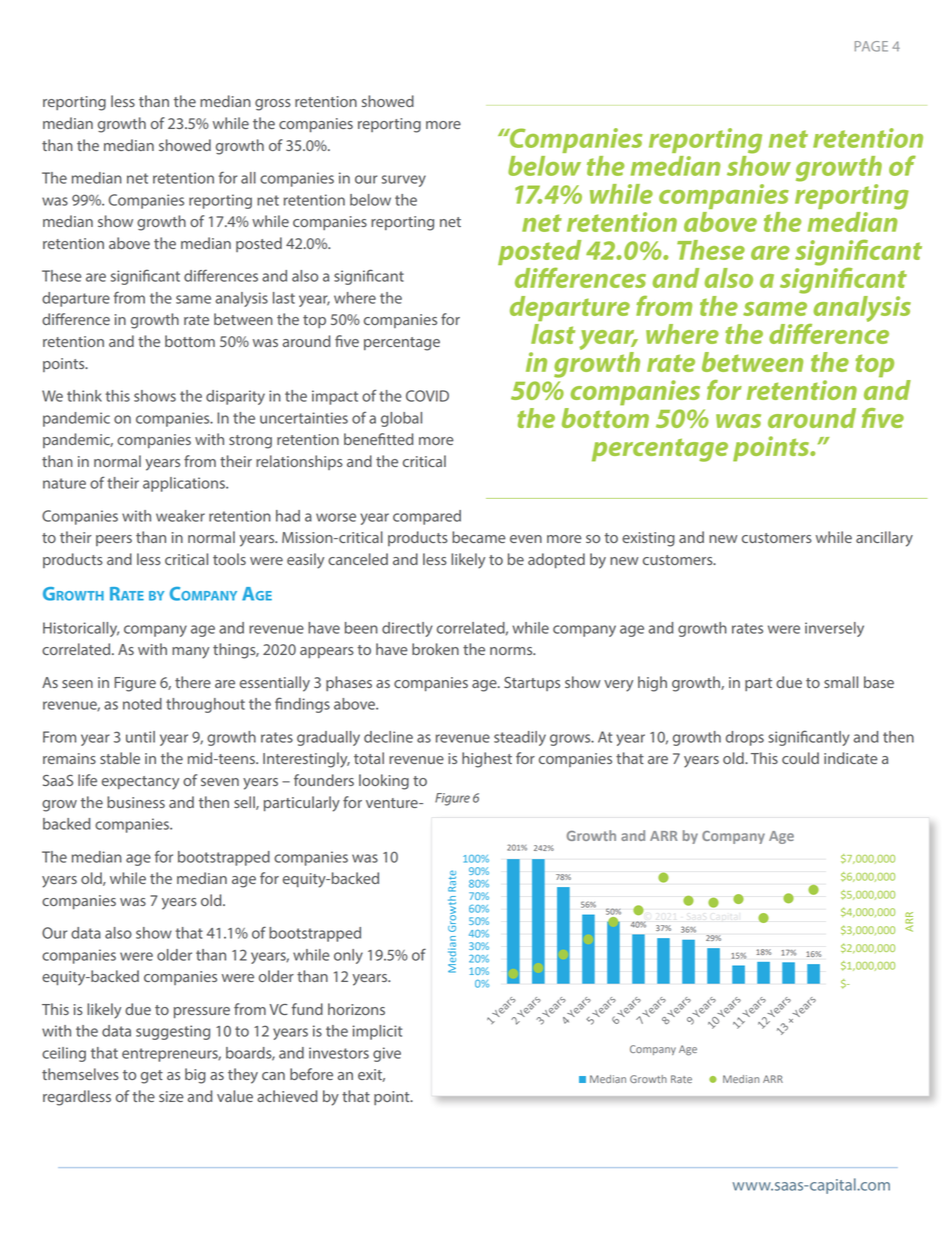  I want to click on business, so click(136, 802).
